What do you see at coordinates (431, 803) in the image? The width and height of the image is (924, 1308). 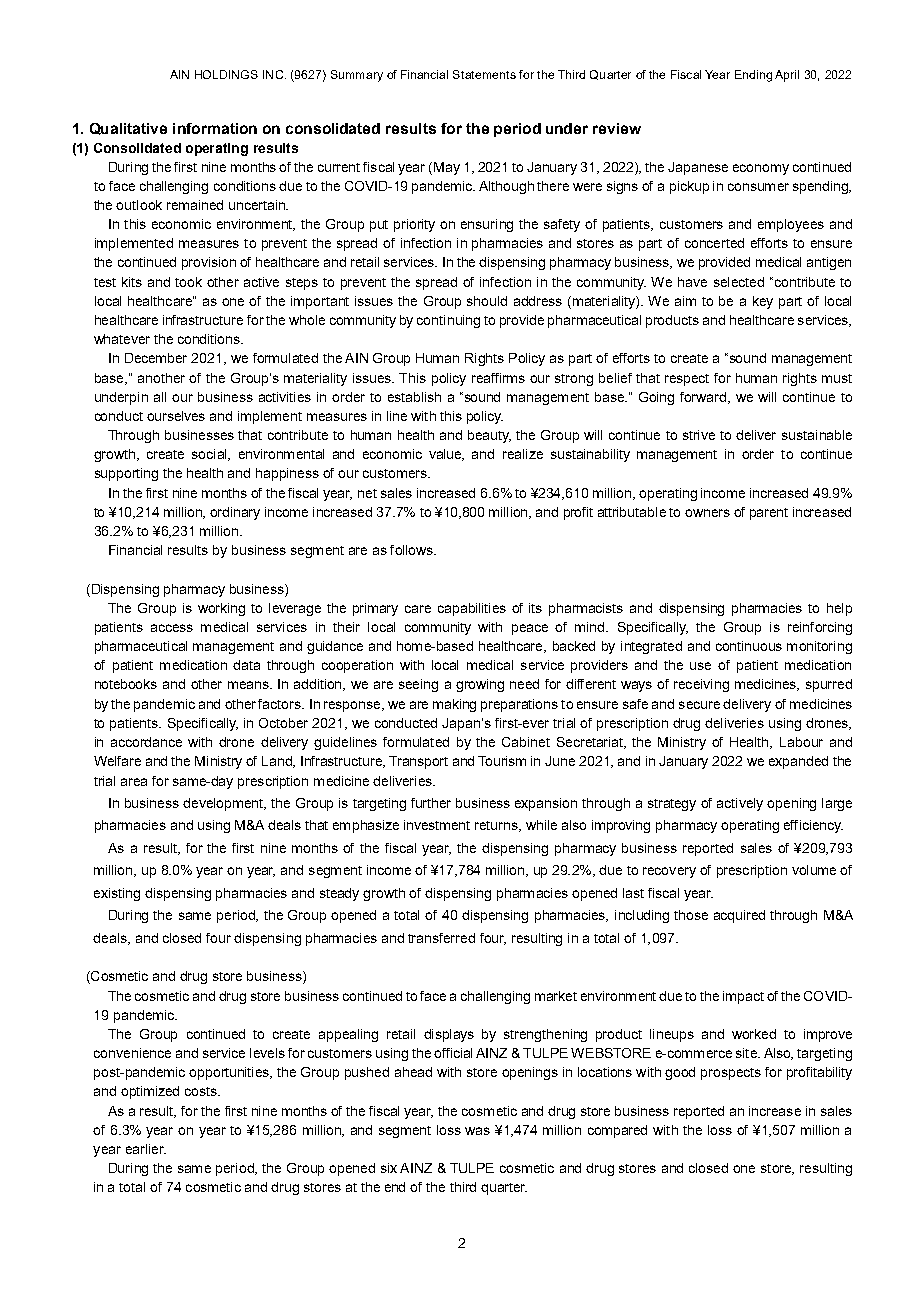 I see `further` at bounding box center [431, 803].
